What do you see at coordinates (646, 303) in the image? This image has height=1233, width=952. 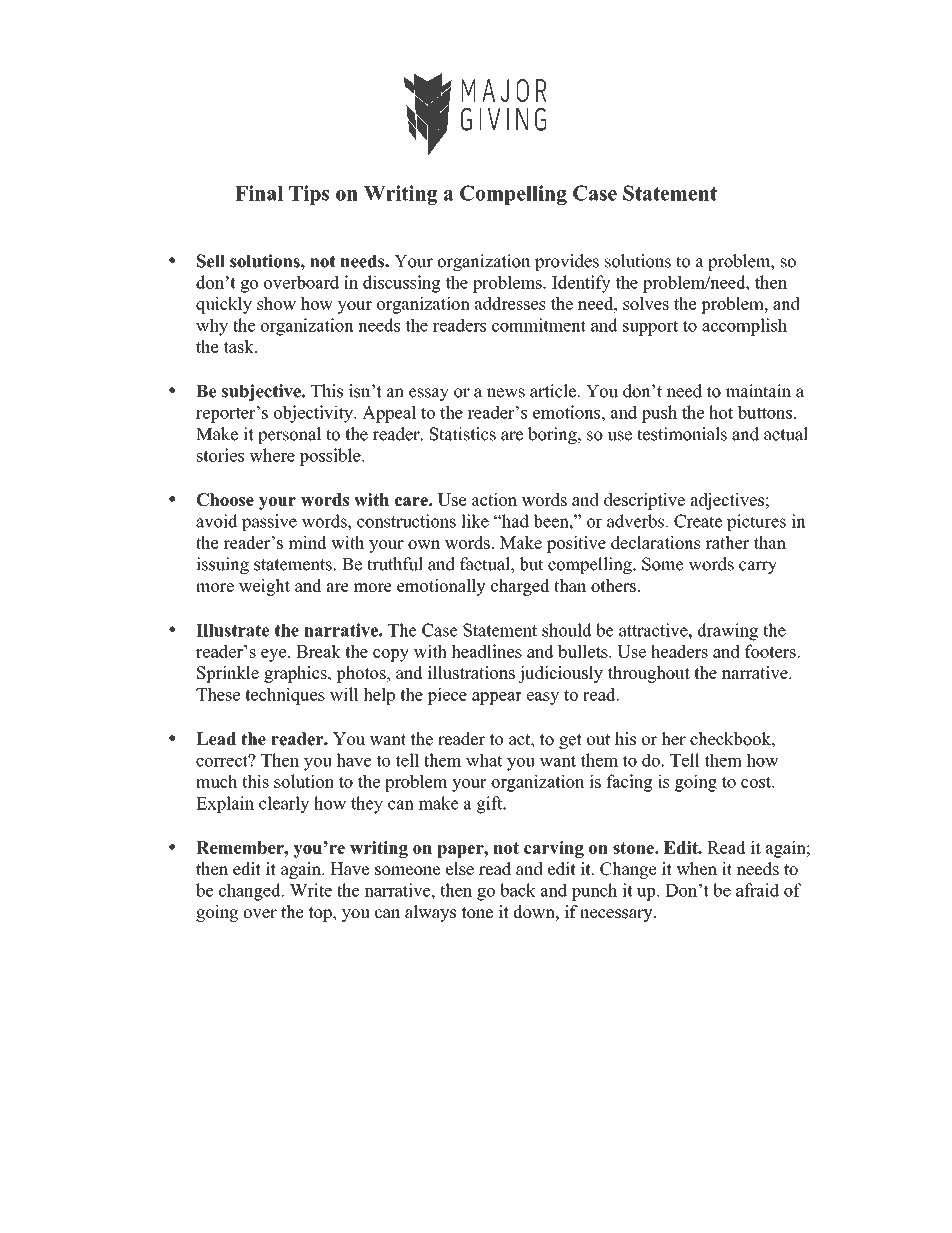 I see `solves` at bounding box center [646, 303].
